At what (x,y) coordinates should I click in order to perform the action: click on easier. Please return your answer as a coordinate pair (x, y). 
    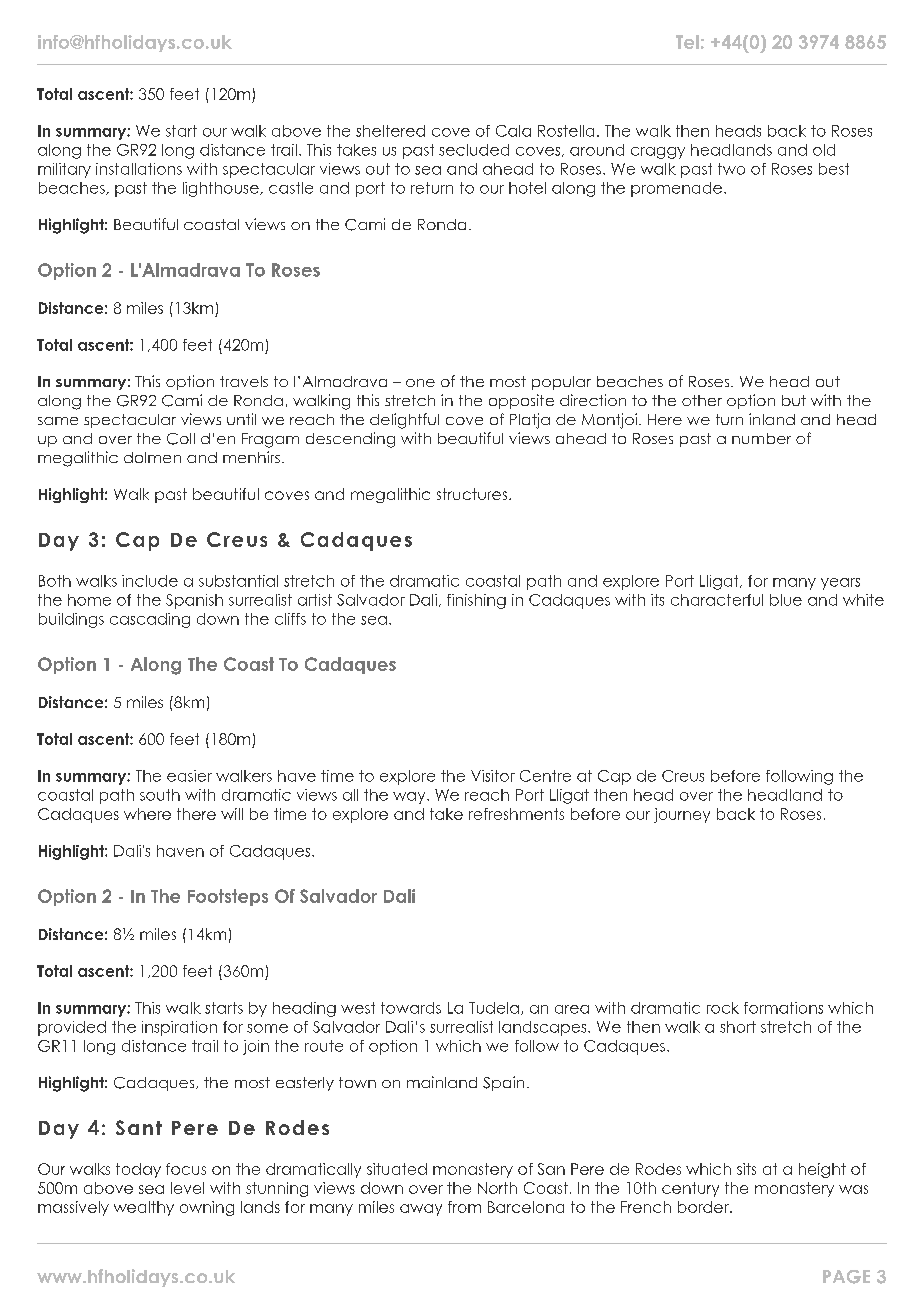
    Looking at the image, I should click on (189, 776).
